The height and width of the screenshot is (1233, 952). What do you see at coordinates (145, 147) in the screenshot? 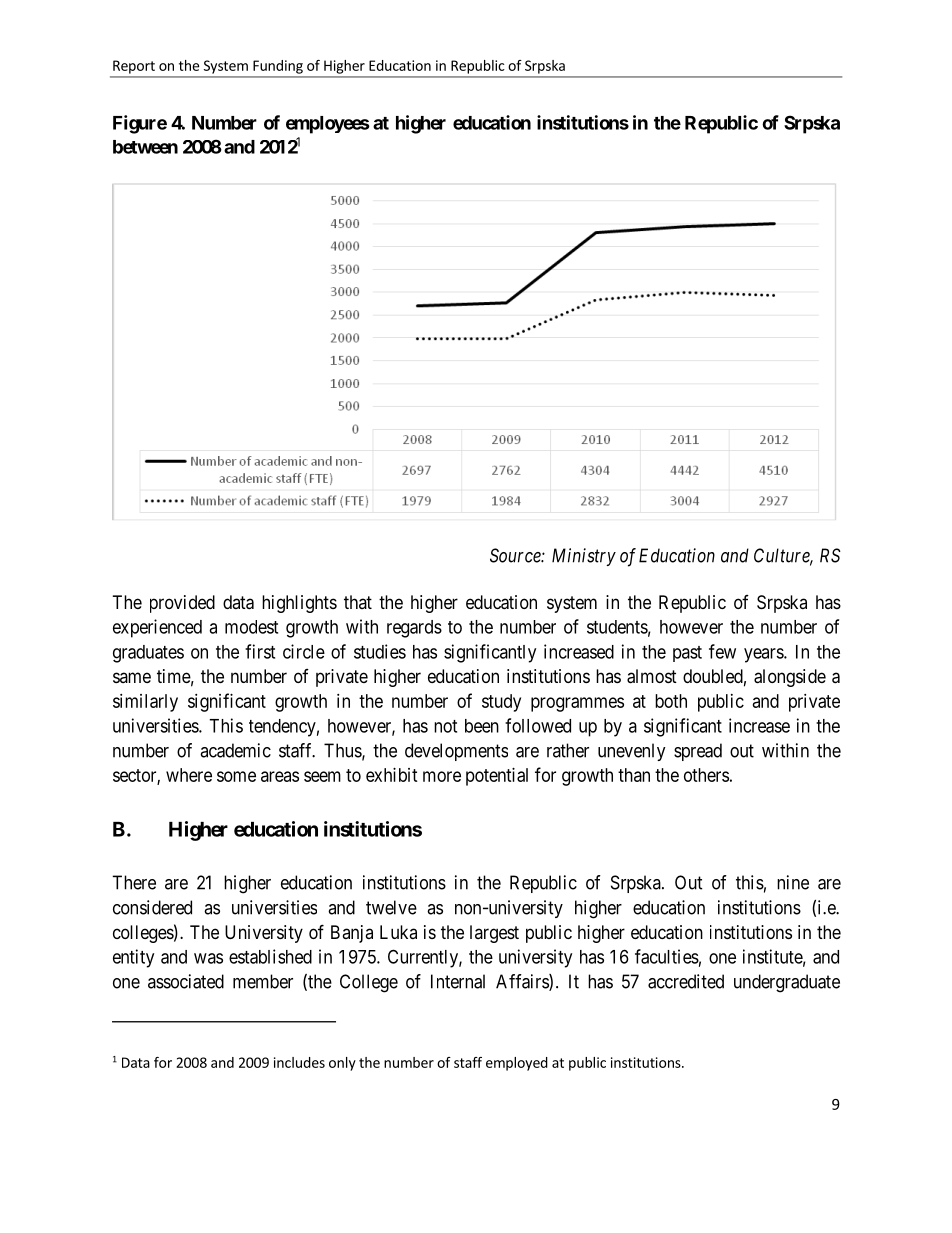
I see `between` at bounding box center [145, 147].
